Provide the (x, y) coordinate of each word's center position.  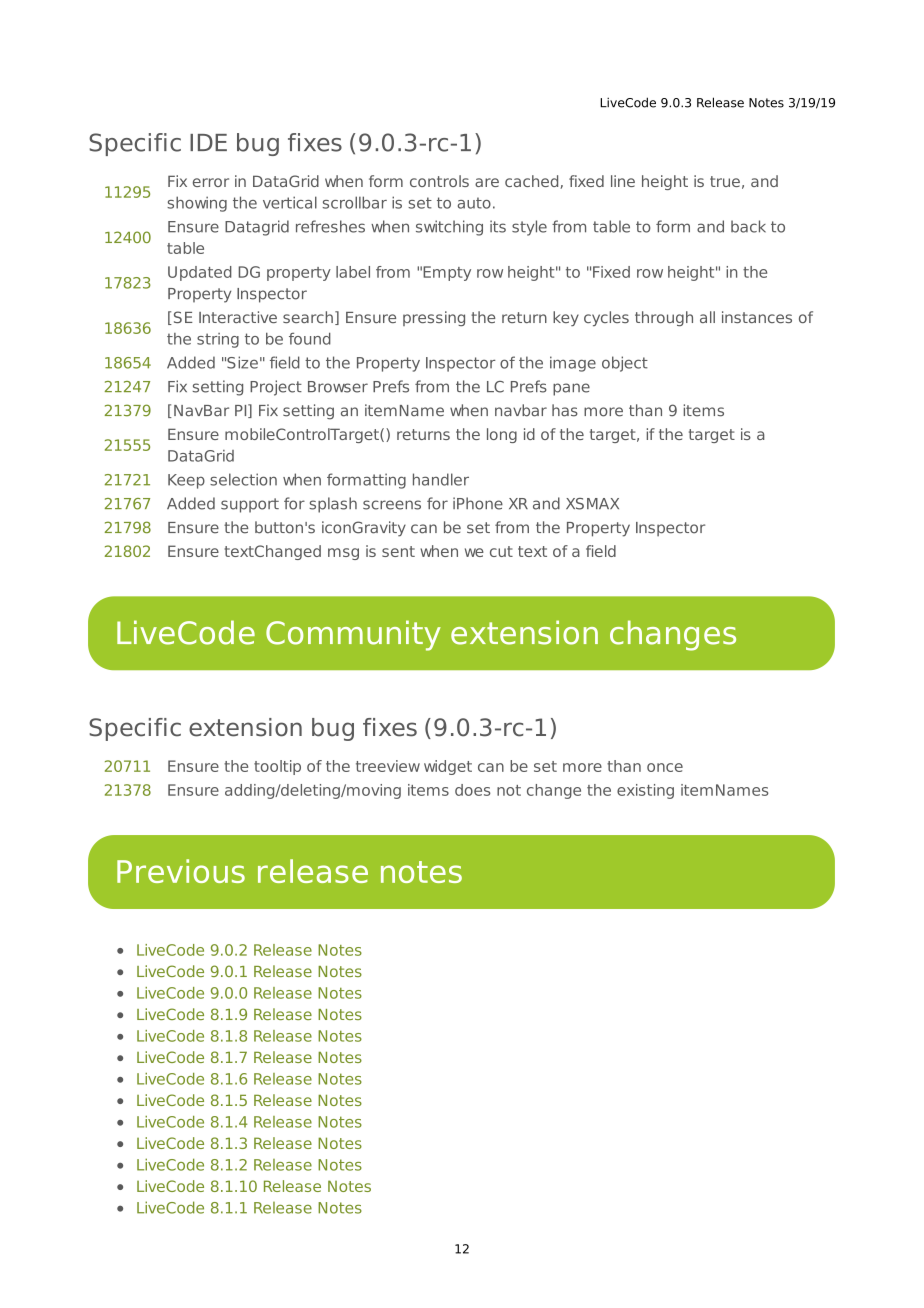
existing (645, 791)
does (473, 790)
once (665, 767)
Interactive (238, 317)
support (250, 505)
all (707, 317)
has (565, 410)
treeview (388, 766)
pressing (434, 318)
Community (353, 635)
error (211, 182)
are (487, 182)
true (725, 181)
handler (441, 479)
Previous (181, 871)
